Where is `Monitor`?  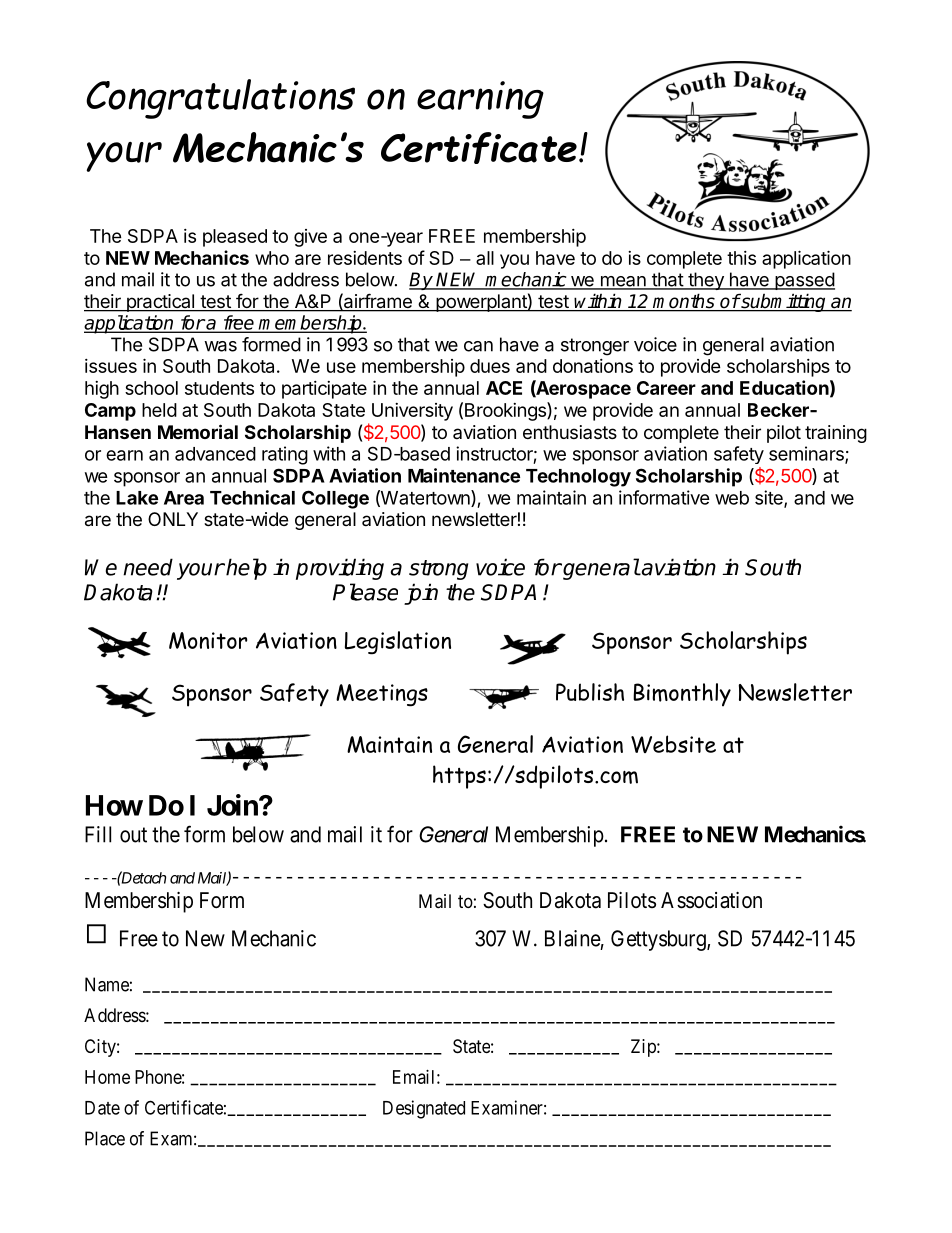
Monitor is located at coordinates (208, 640).
